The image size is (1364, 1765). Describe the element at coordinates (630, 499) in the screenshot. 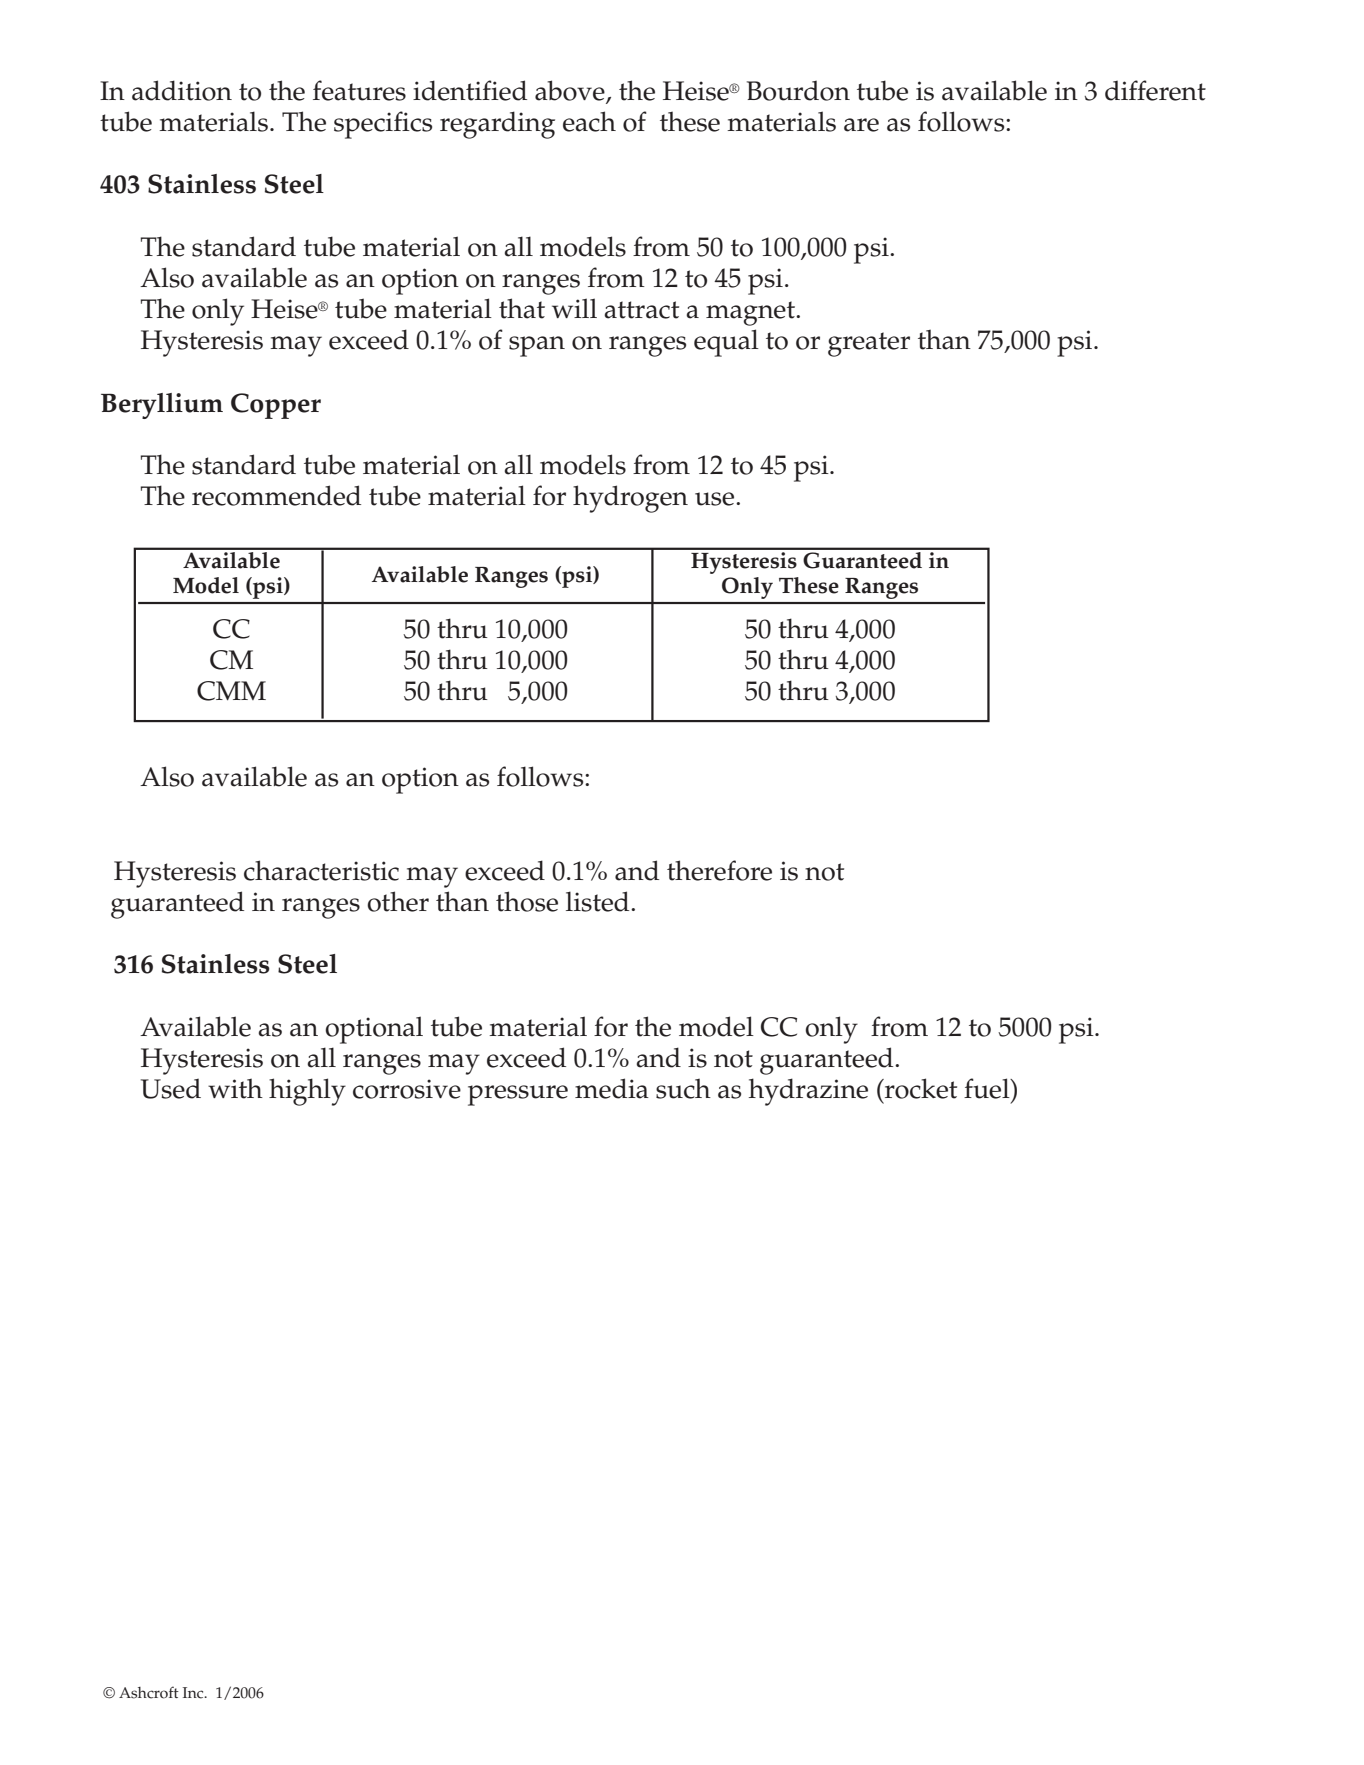

I see `hydrogen` at that location.
